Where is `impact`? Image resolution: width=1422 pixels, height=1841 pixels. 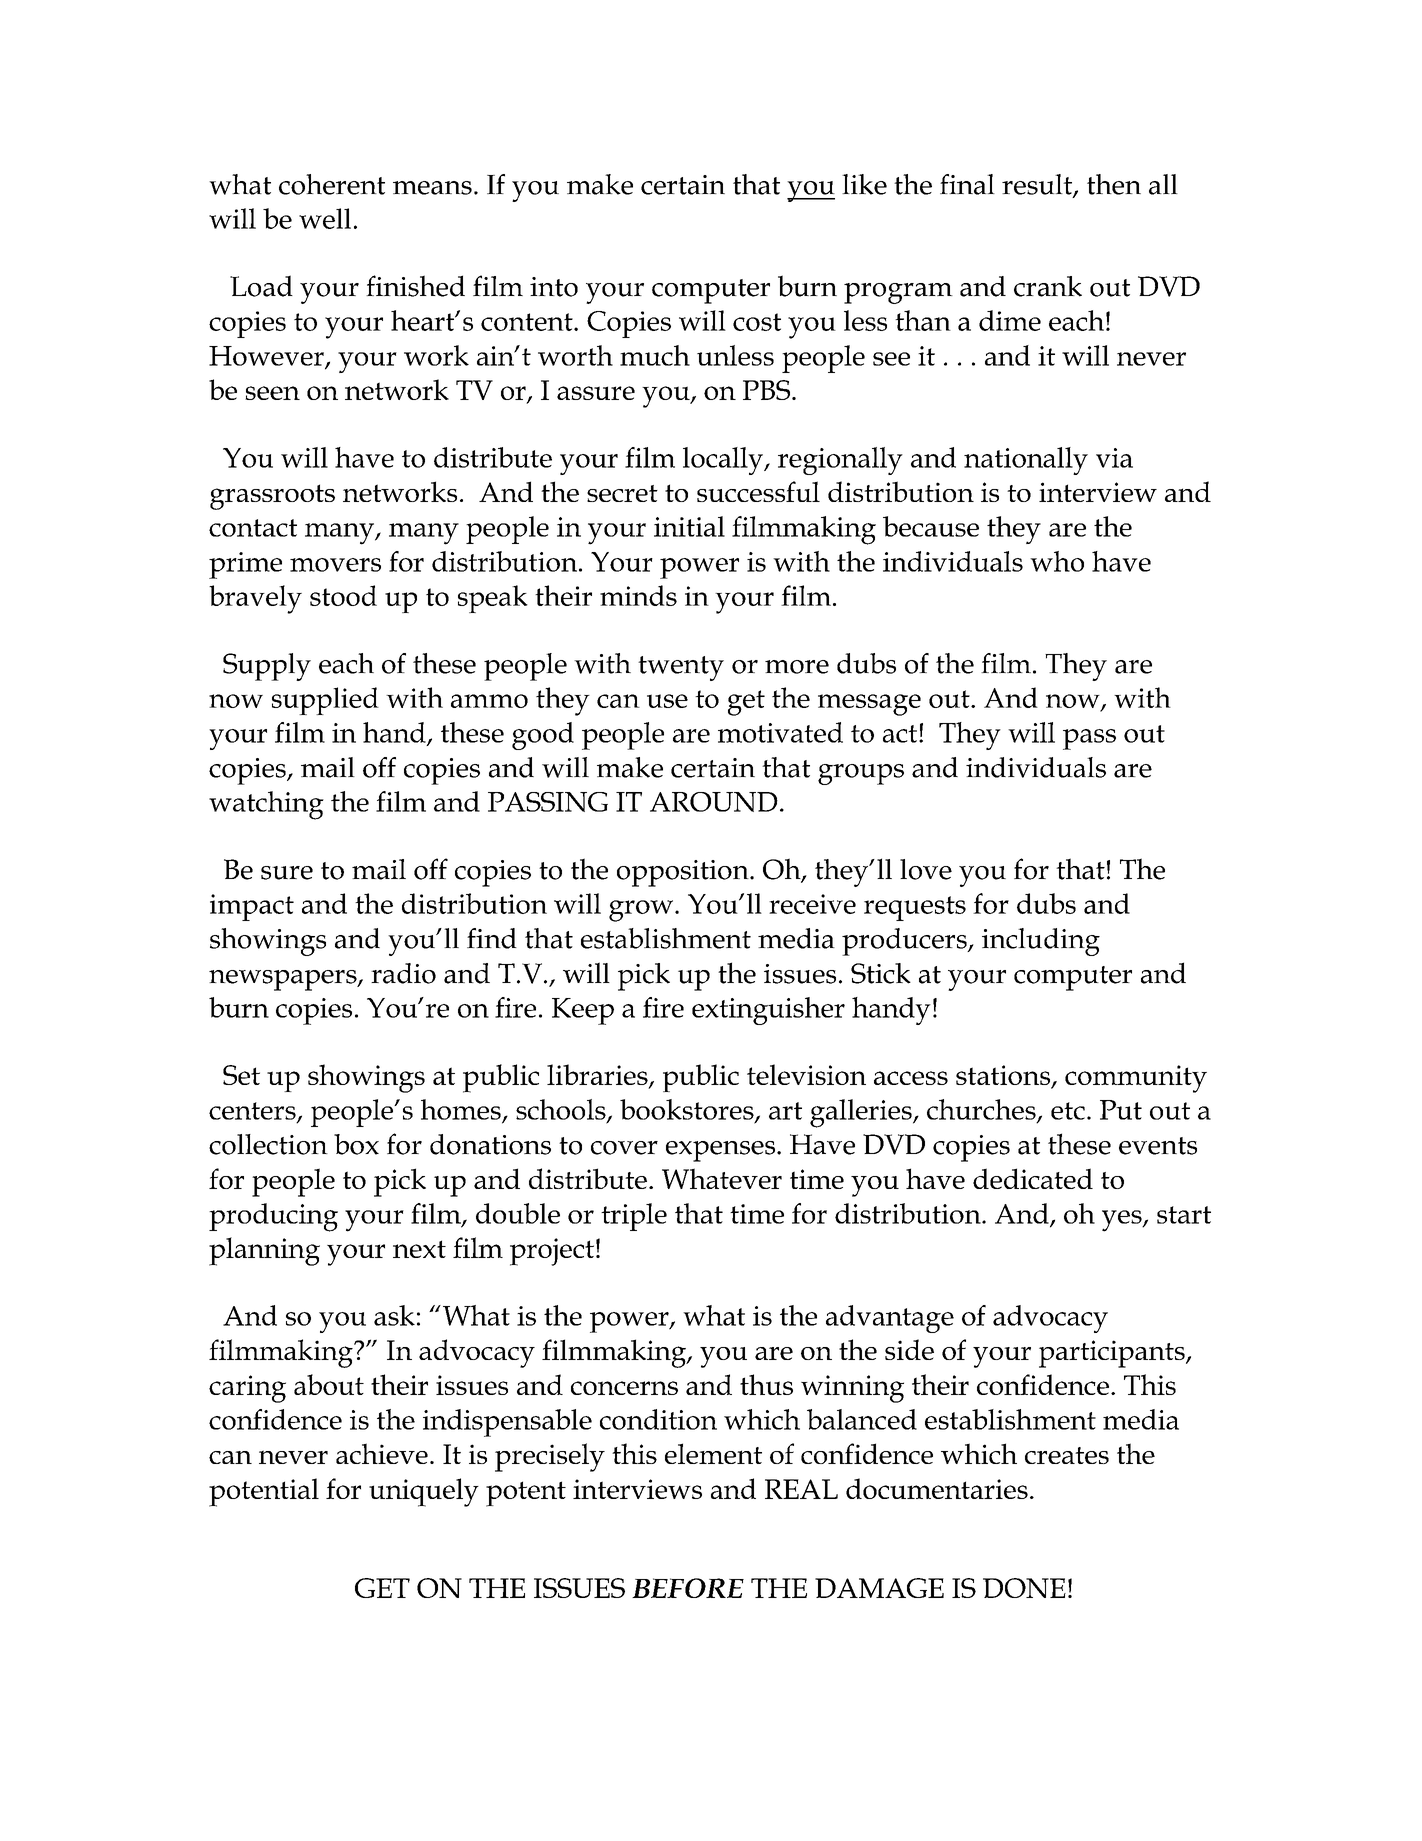
impact is located at coordinates (252, 907).
